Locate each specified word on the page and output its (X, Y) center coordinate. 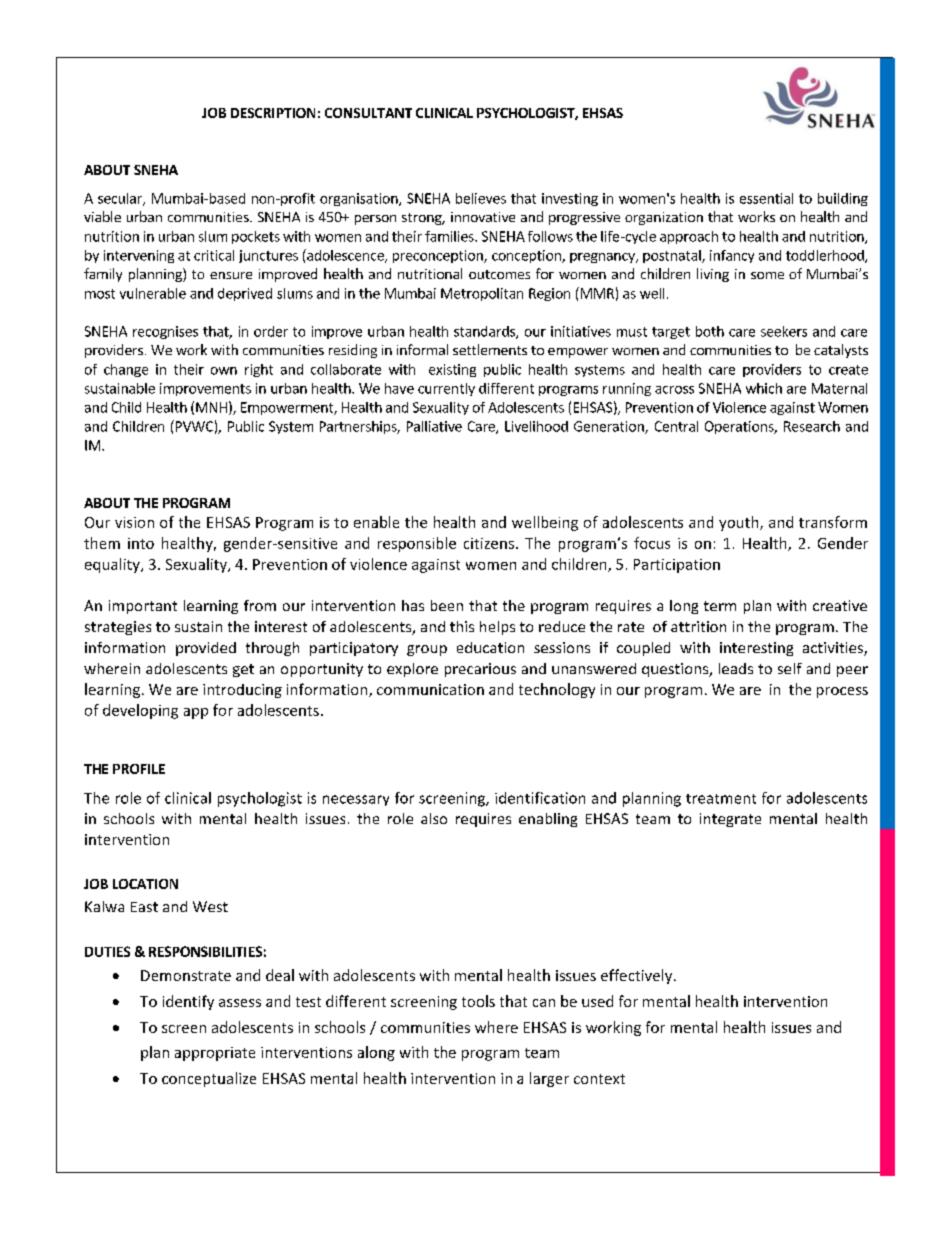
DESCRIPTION (273, 113)
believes (481, 198)
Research (812, 426)
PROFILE (139, 769)
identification (540, 798)
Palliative (434, 426)
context (599, 1079)
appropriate (215, 1054)
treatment (721, 799)
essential (766, 198)
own (224, 371)
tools (478, 1001)
